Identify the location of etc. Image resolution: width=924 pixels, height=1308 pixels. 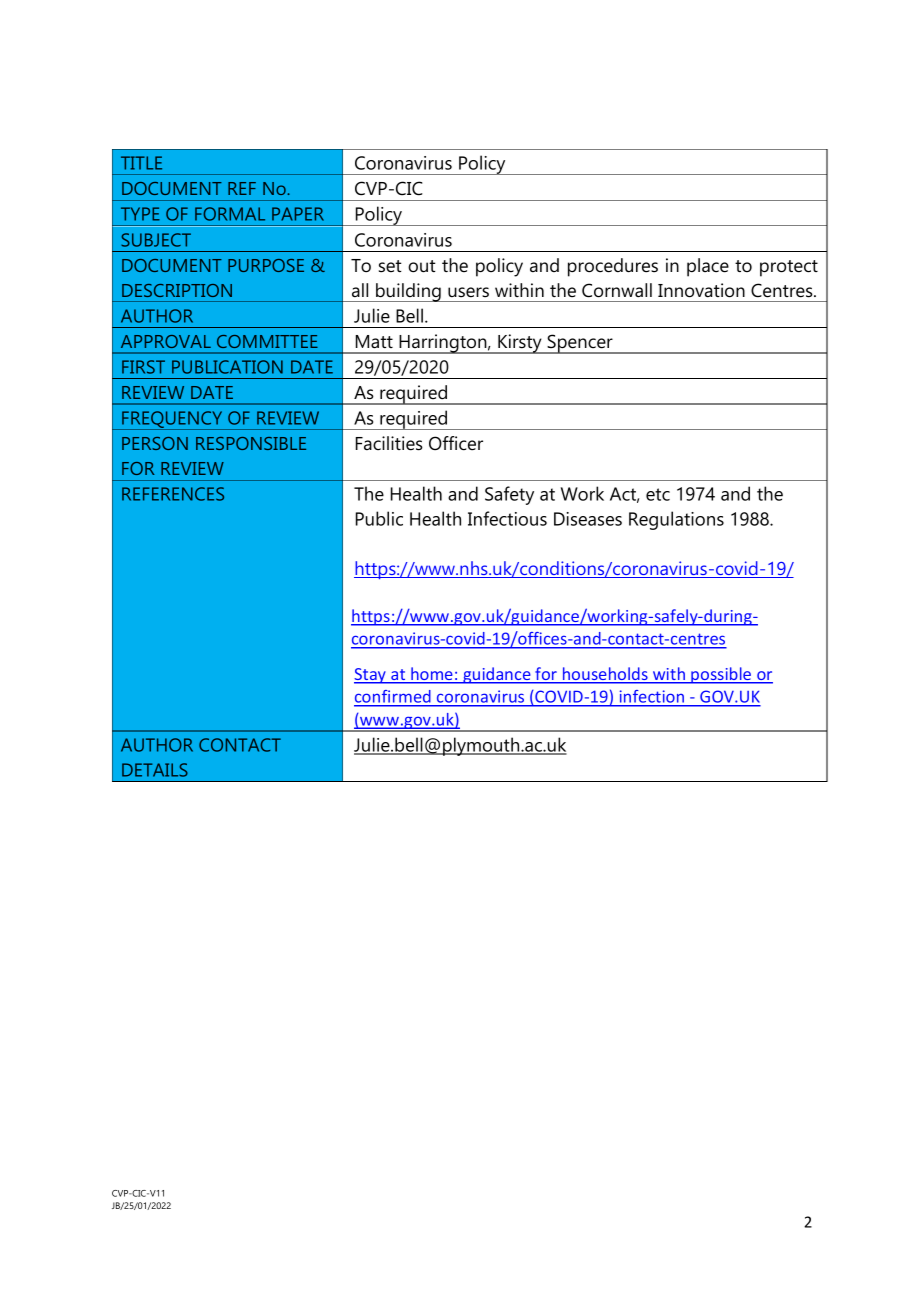
(658, 494).
